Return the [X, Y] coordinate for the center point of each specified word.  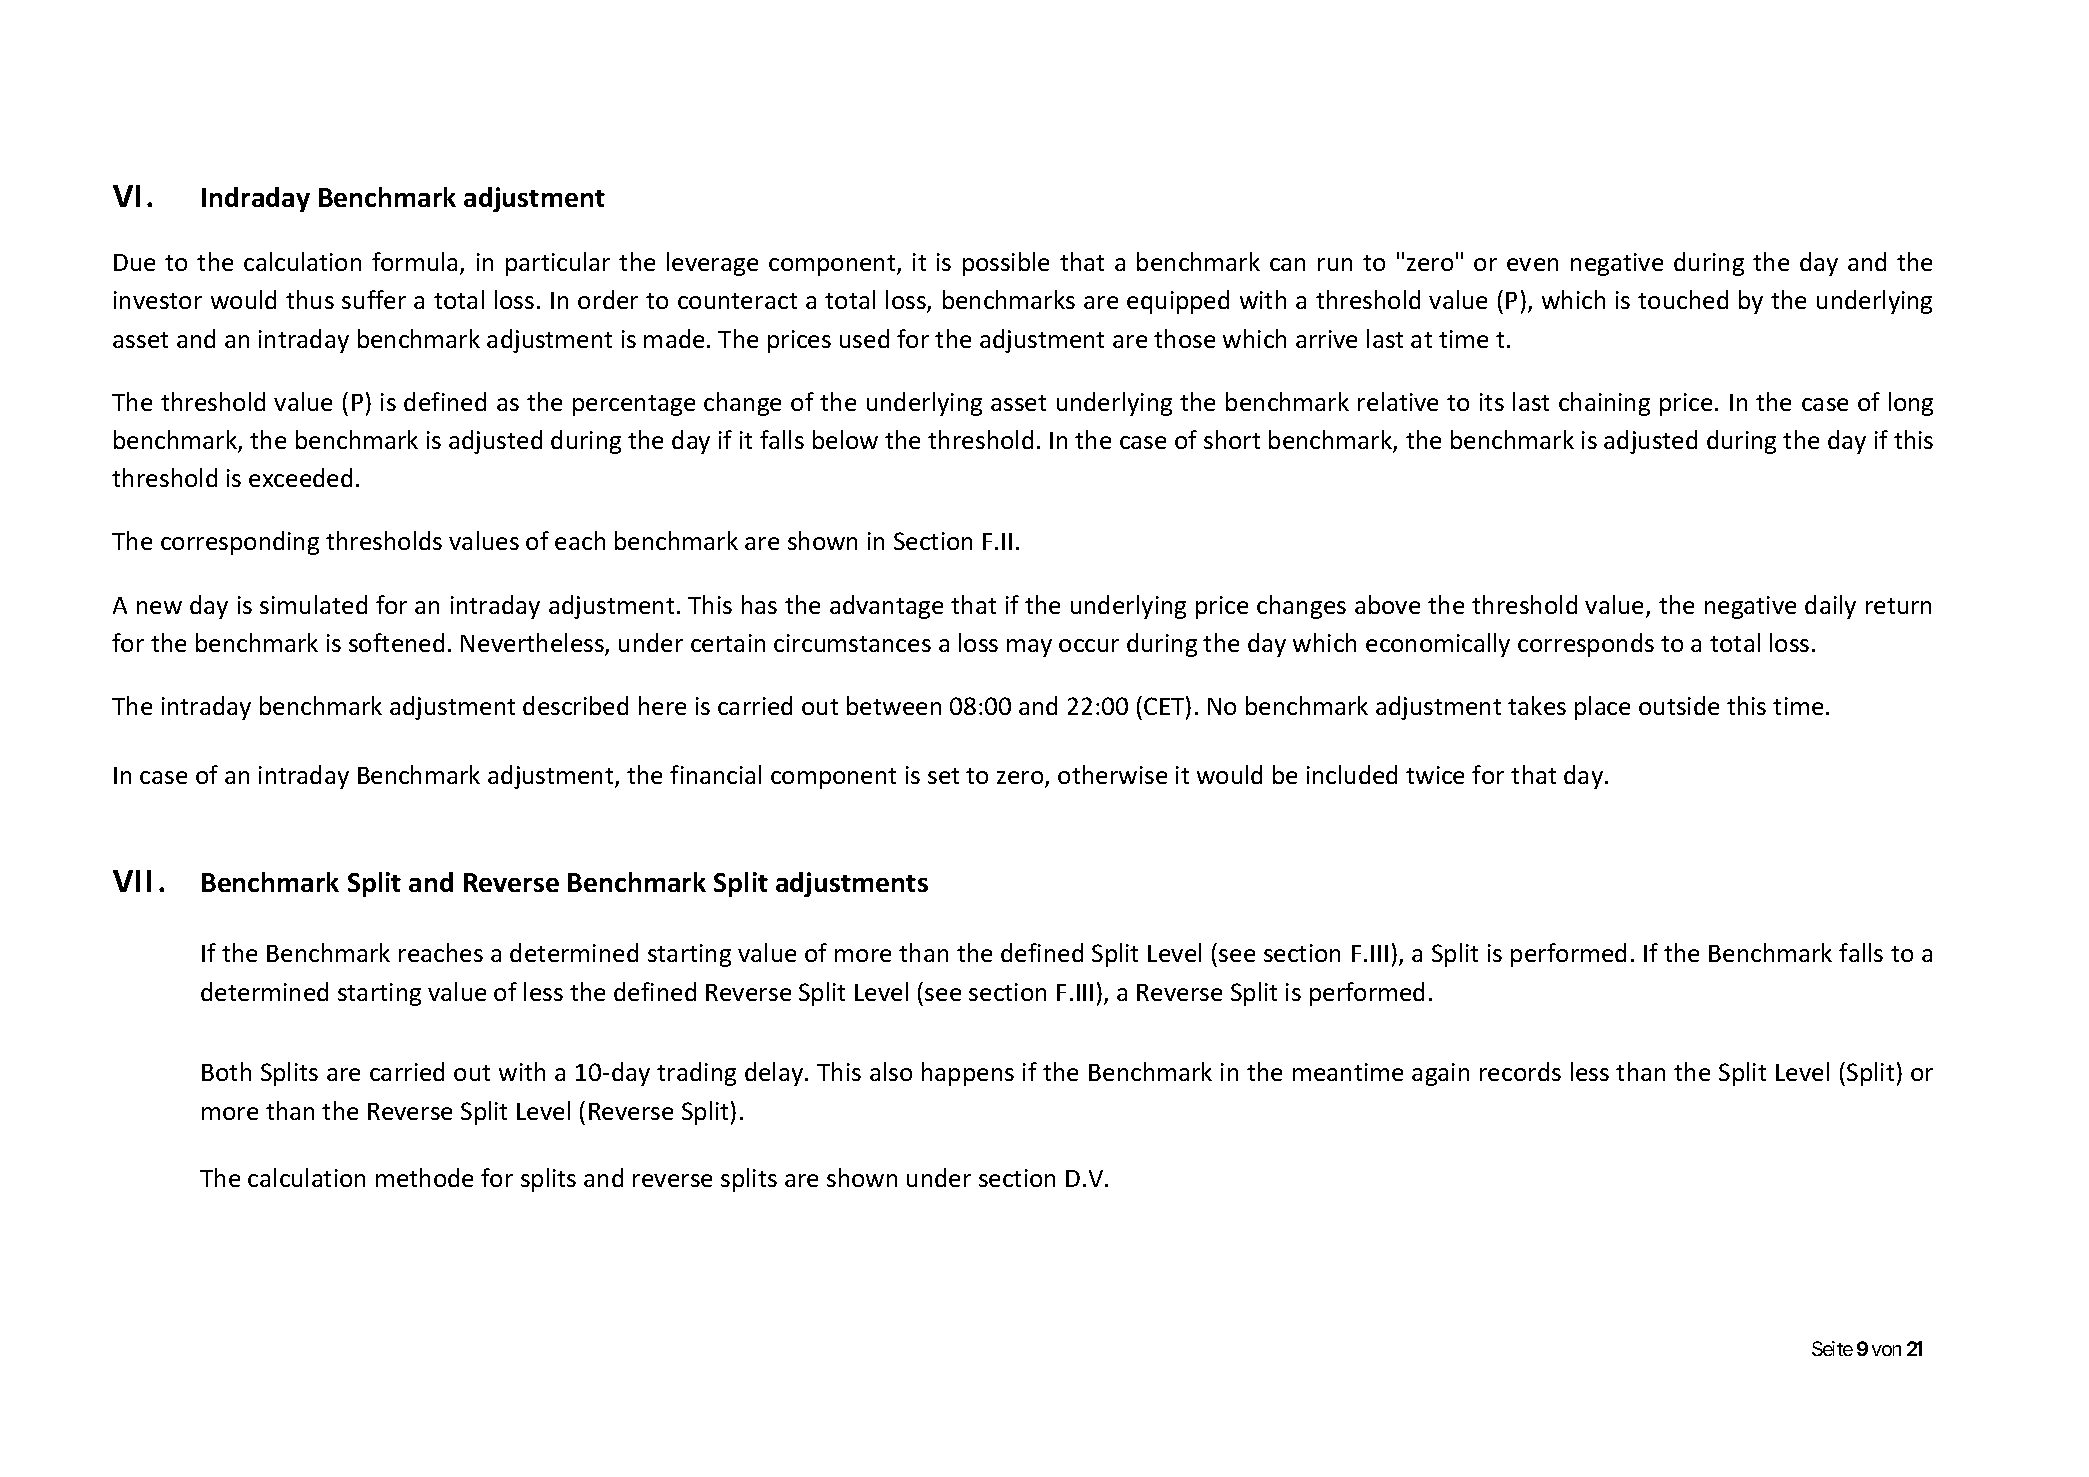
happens [968, 1074]
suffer [374, 299]
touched [1683, 299]
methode [424, 1177]
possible [1006, 264]
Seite [1832, 1348]
